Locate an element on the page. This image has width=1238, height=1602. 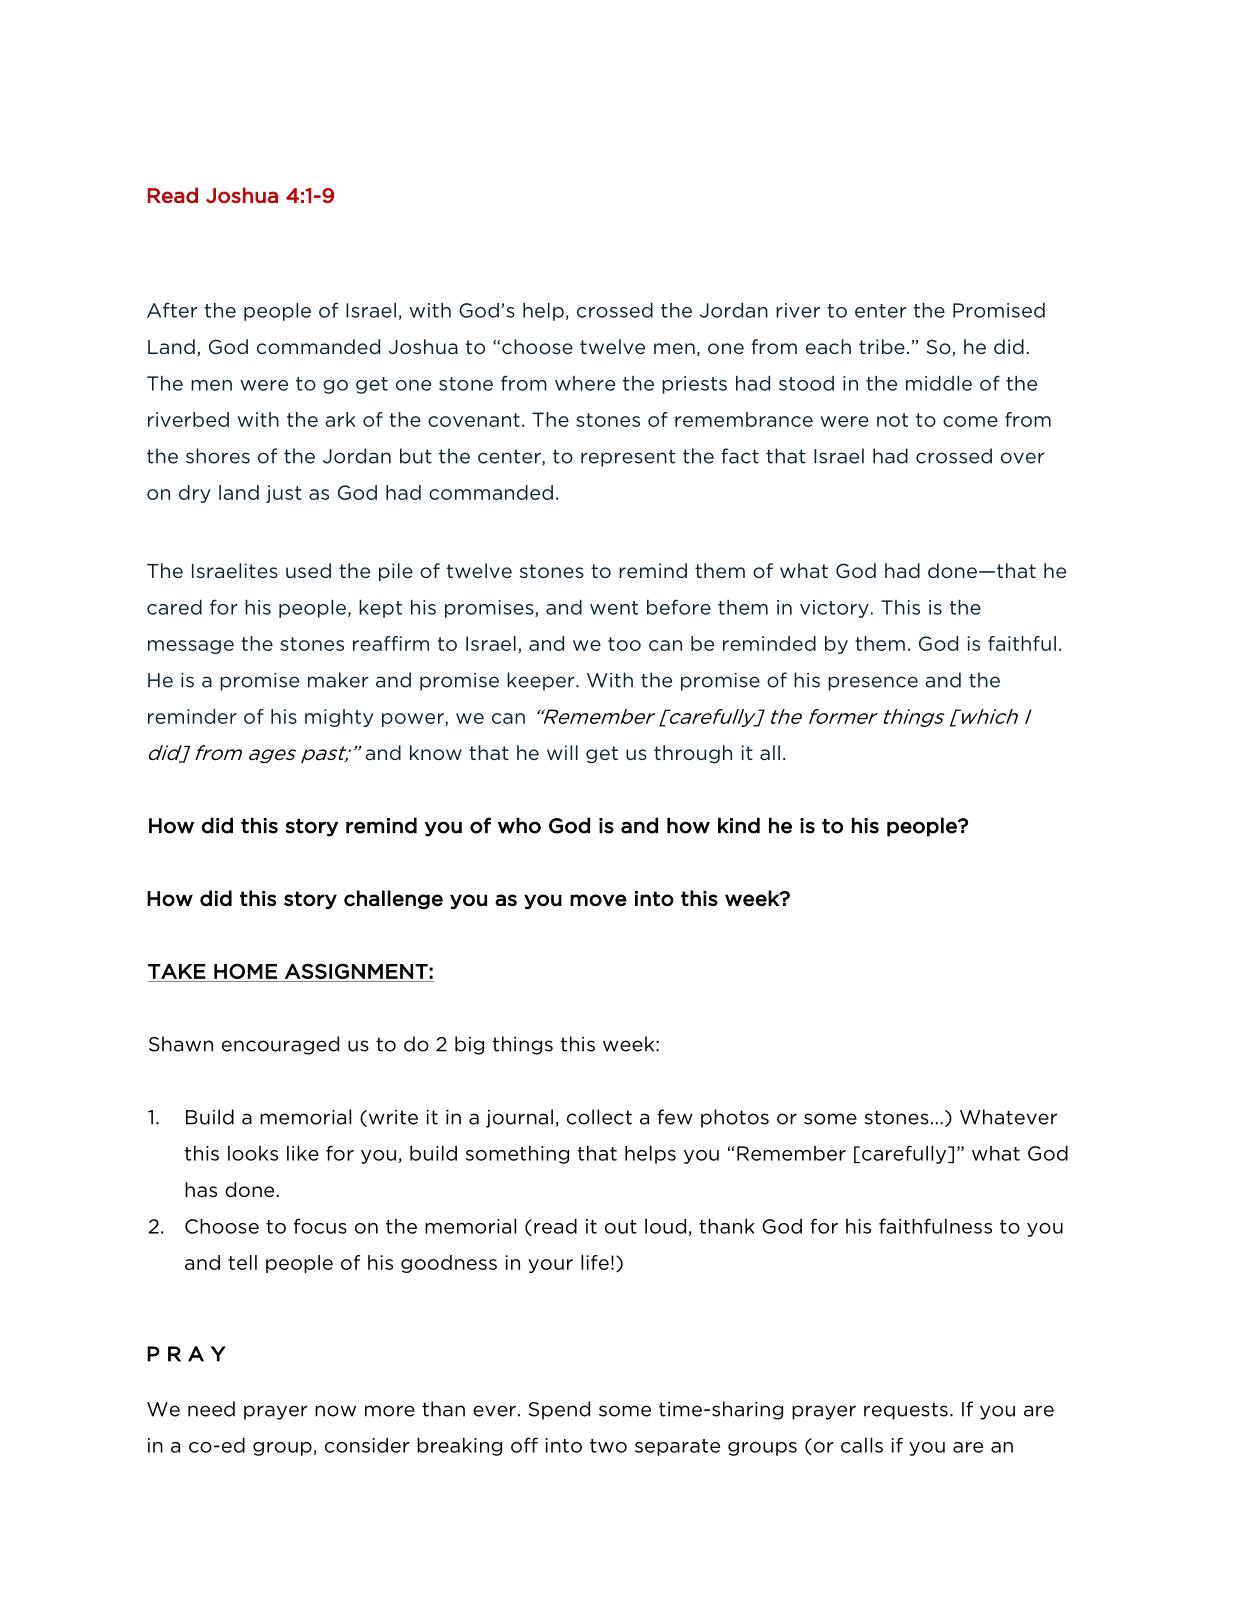
move is located at coordinates (598, 900).
